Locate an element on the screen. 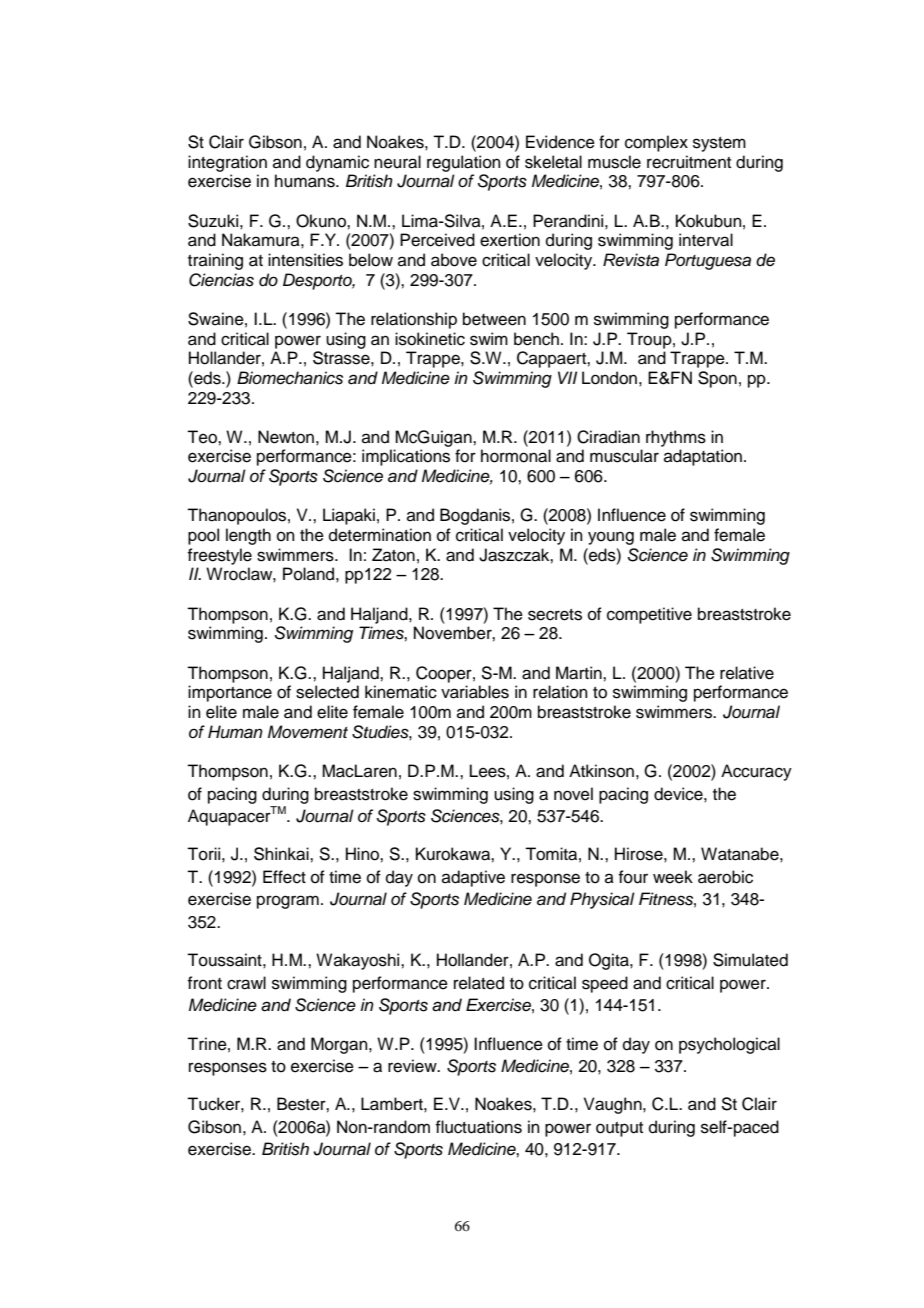 The image size is (924, 1308). psychological is located at coordinates (729, 1045).
